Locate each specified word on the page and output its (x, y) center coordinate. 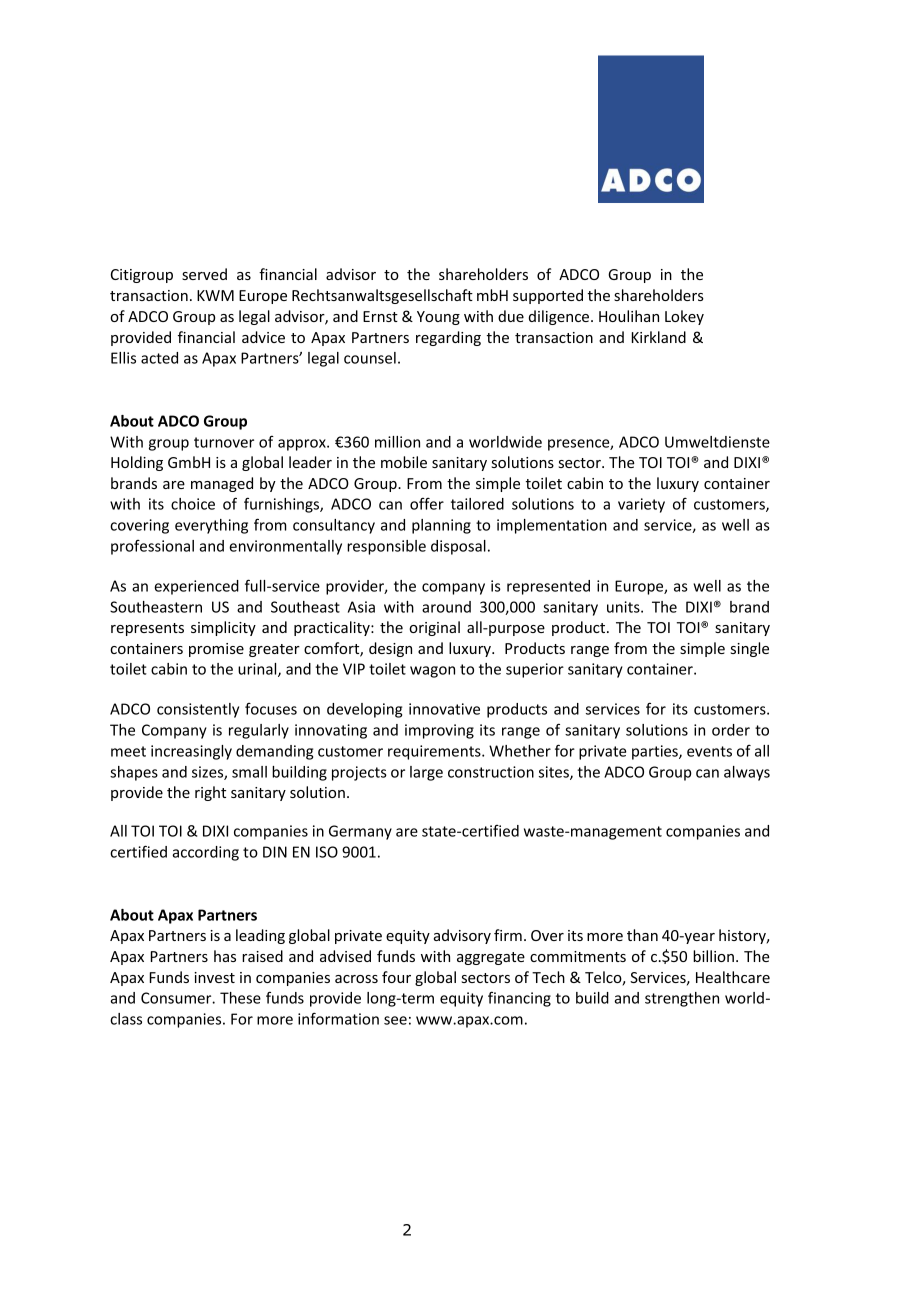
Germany (360, 832)
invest (214, 977)
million (397, 442)
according (205, 853)
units (624, 607)
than (642, 935)
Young (438, 318)
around (446, 607)
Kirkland (659, 337)
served (204, 274)
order (731, 730)
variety (641, 505)
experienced (196, 587)
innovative (444, 709)
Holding (137, 463)
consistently (198, 710)
